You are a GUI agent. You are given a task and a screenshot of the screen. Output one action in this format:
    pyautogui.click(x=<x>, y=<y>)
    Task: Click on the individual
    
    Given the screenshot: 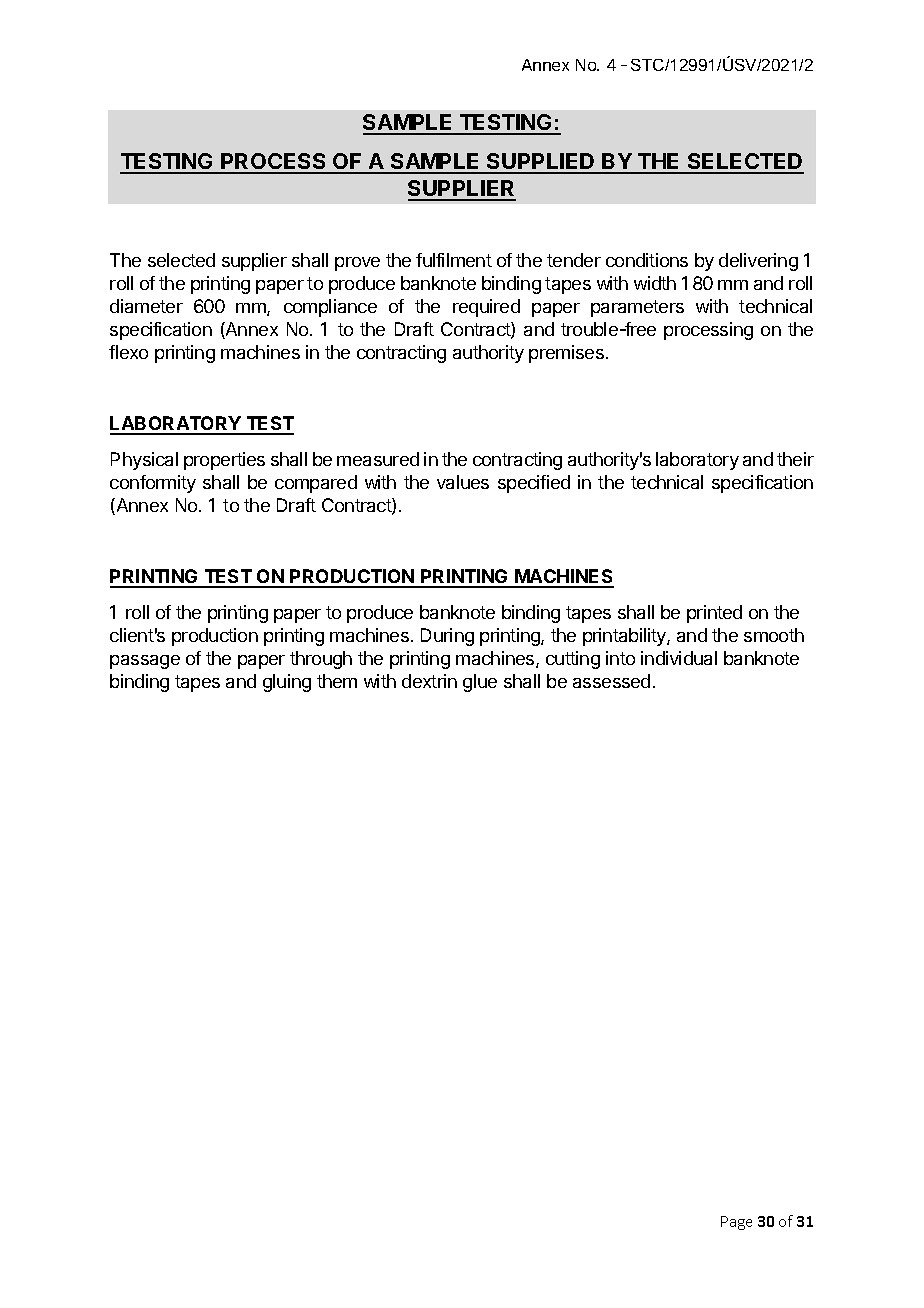 What is the action you would take?
    pyautogui.click(x=679, y=658)
